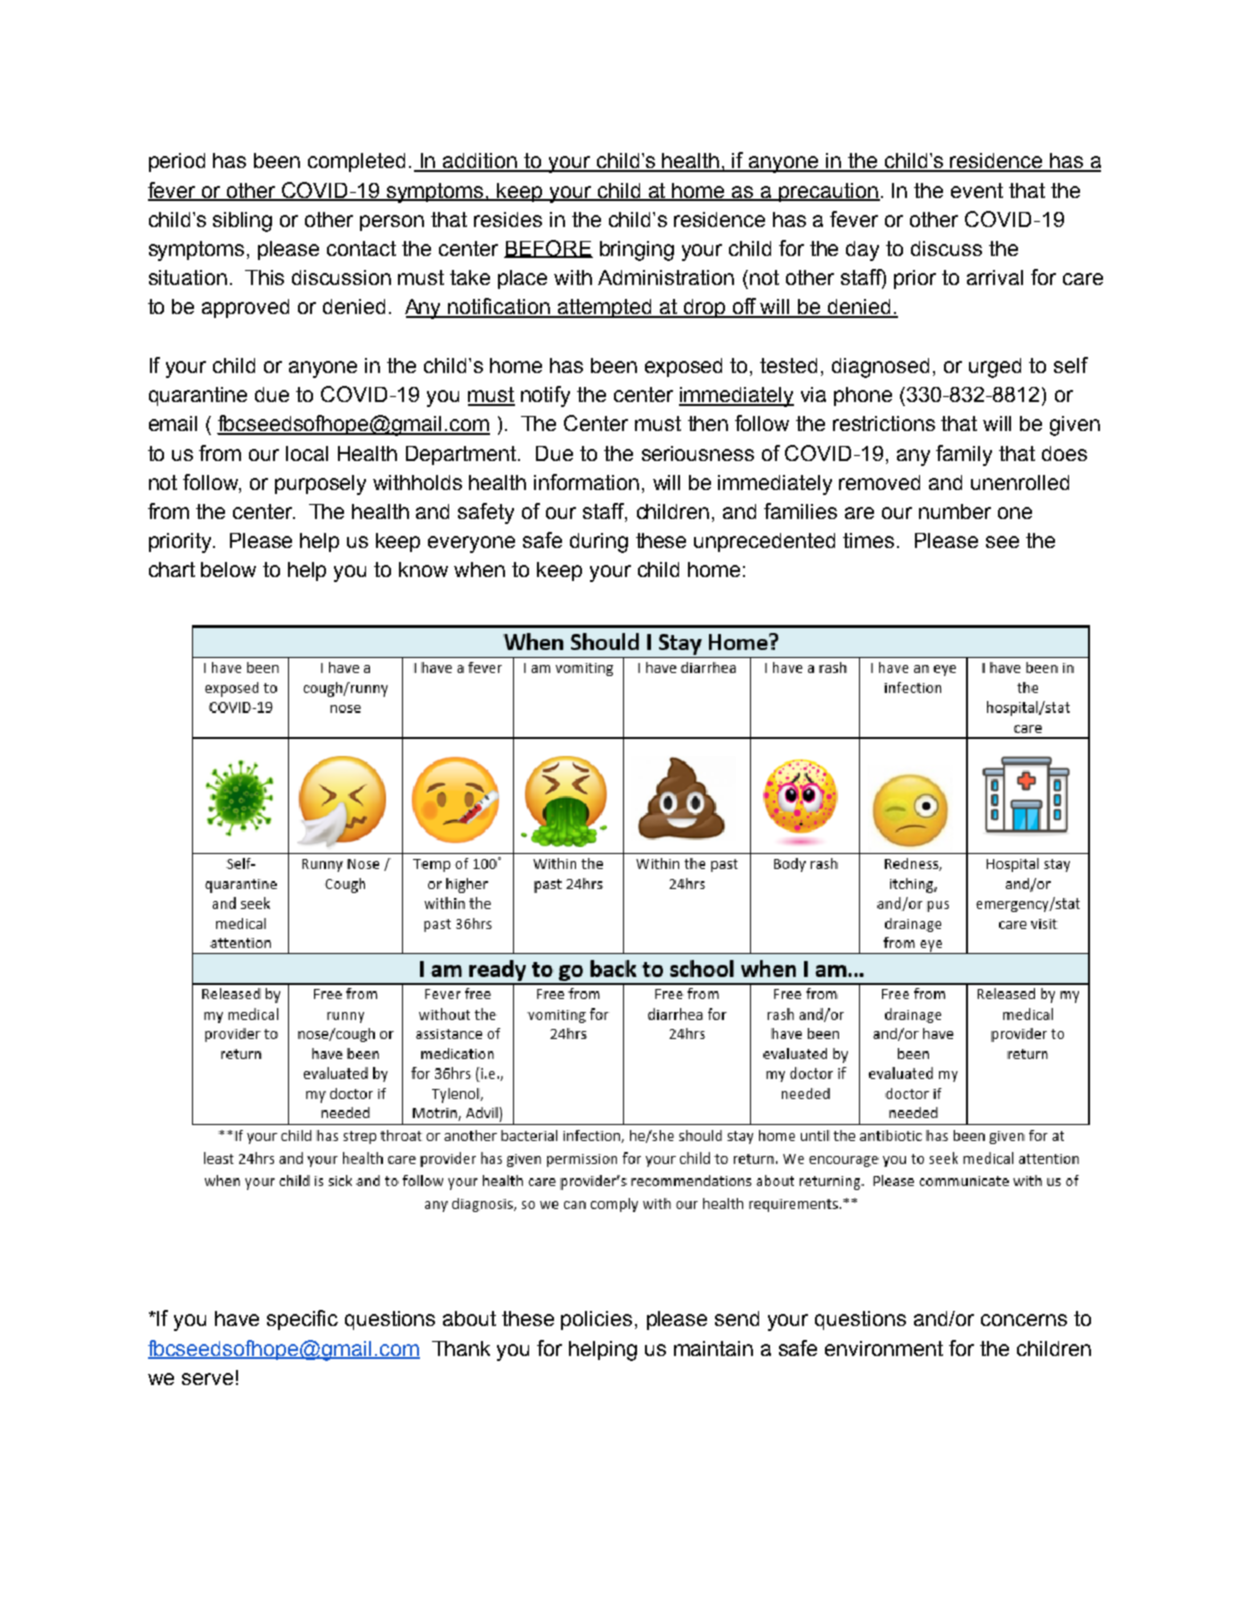 The image size is (1255, 1624). I want to click on when, so click(479, 569).
